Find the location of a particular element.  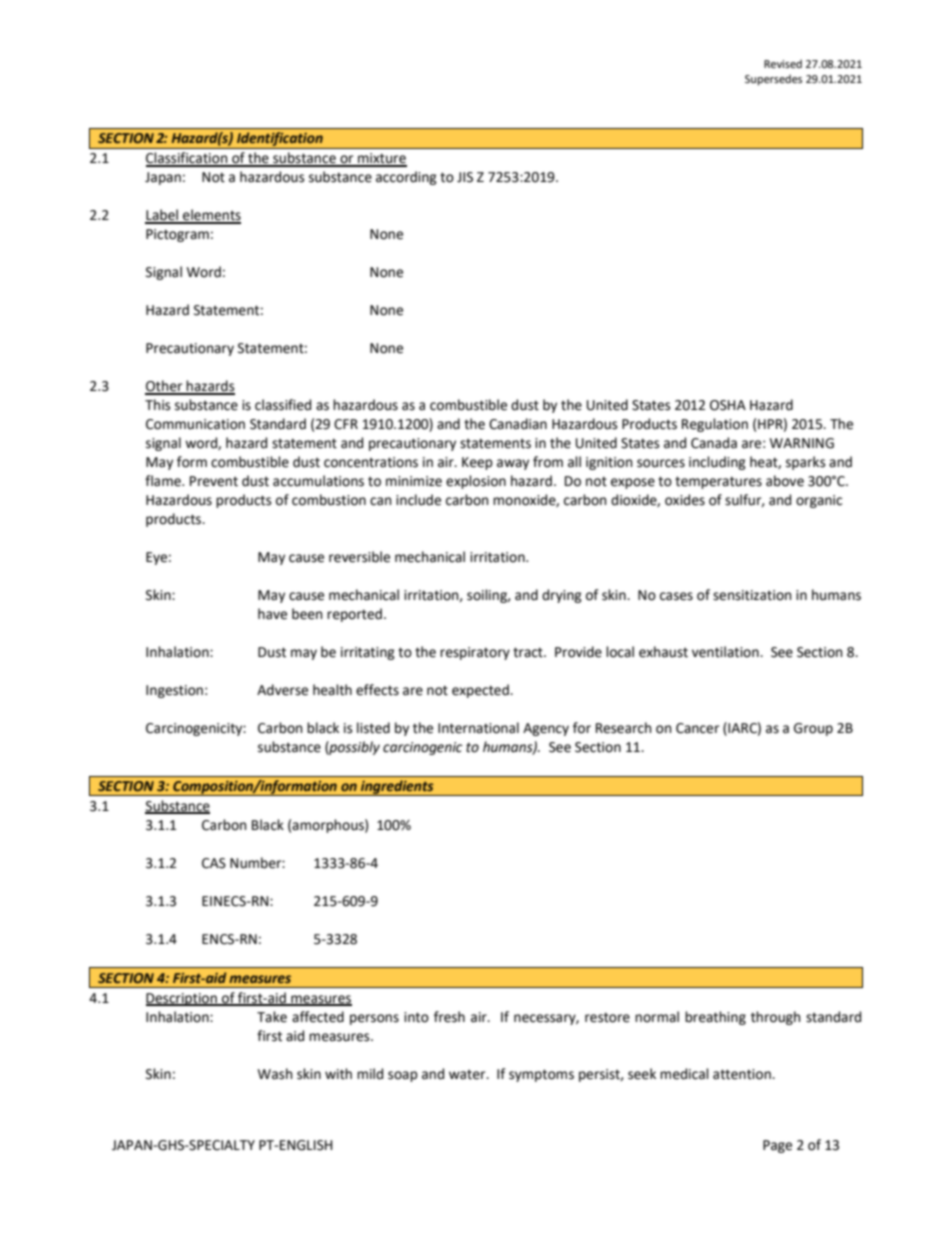

Wash is located at coordinates (275, 1074).
